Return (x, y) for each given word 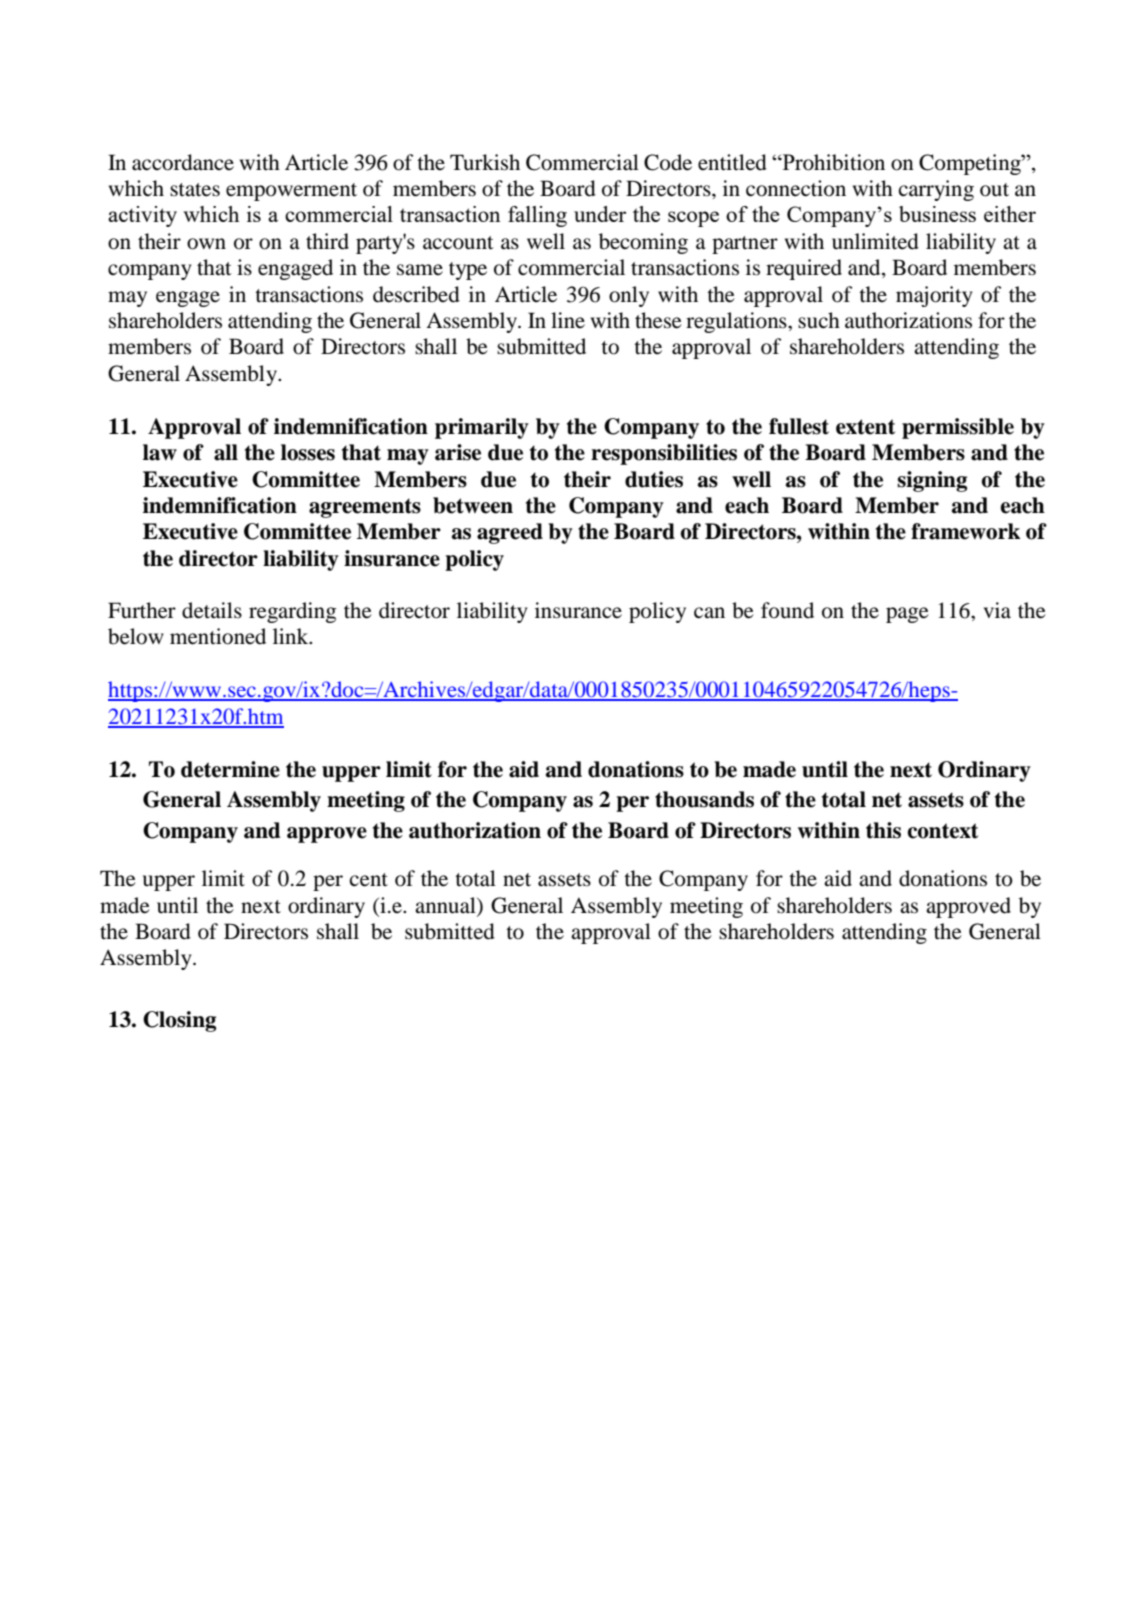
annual (446, 905)
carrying (936, 190)
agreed (510, 533)
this (883, 830)
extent (865, 427)
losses (308, 452)
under (600, 214)
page (907, 615)
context (943, 831)
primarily (482, 428)
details (212, 610)
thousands (704, 799)
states (195, 190)
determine (230, 769)
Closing (179, 1021)
